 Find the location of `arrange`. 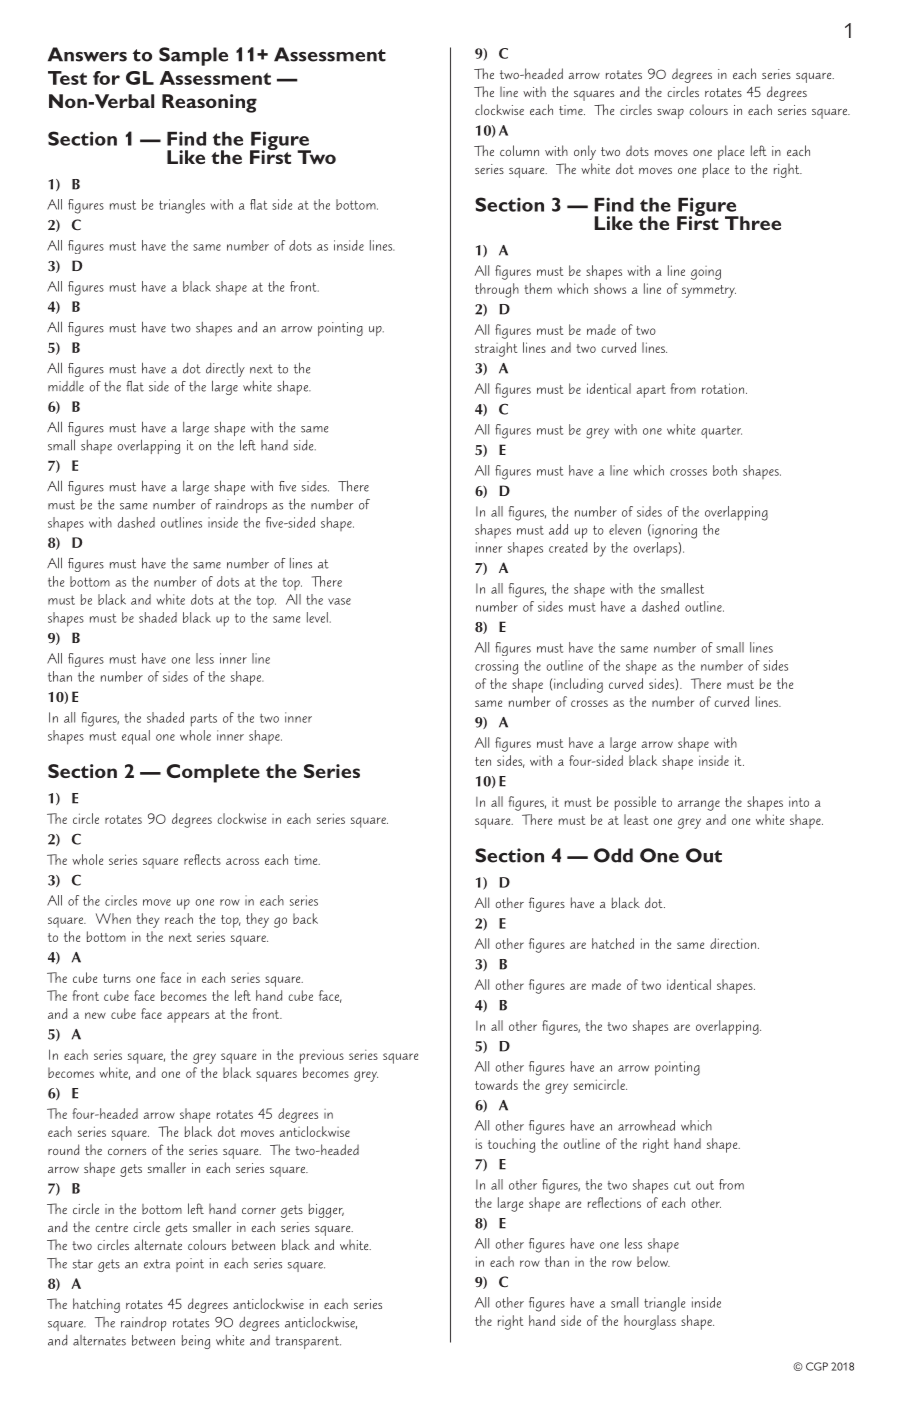

arrange is located at coordinates (699, 805).
